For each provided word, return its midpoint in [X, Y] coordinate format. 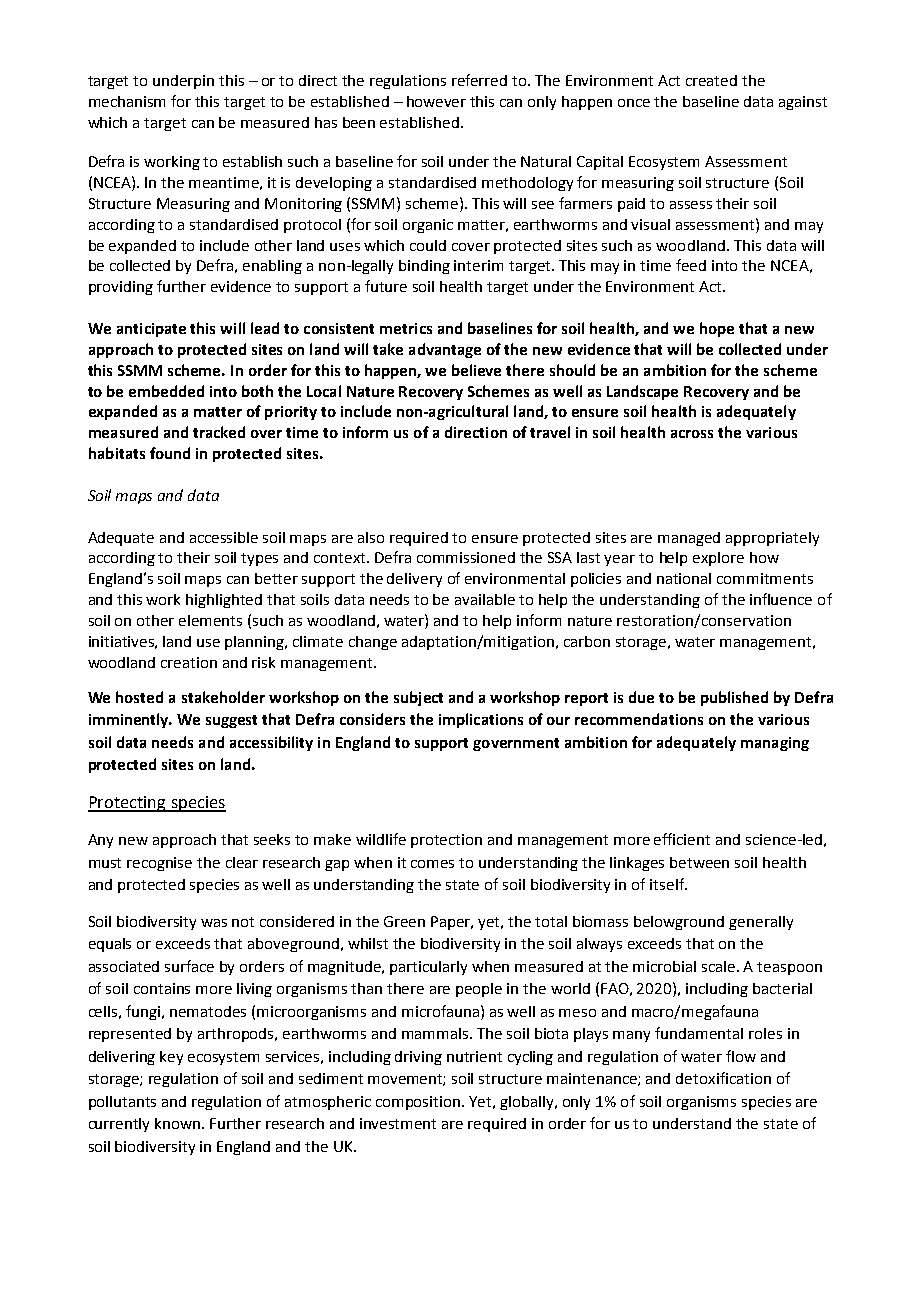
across [692, 434]
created [711, 80]
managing [775, 744]
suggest [231, 721]
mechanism [127, 101]
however [436, 101]
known [179, 1123]
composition [419, 1103]
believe [476, 370]
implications [481, 720]
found [170, 453]
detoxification [723, 1078]
